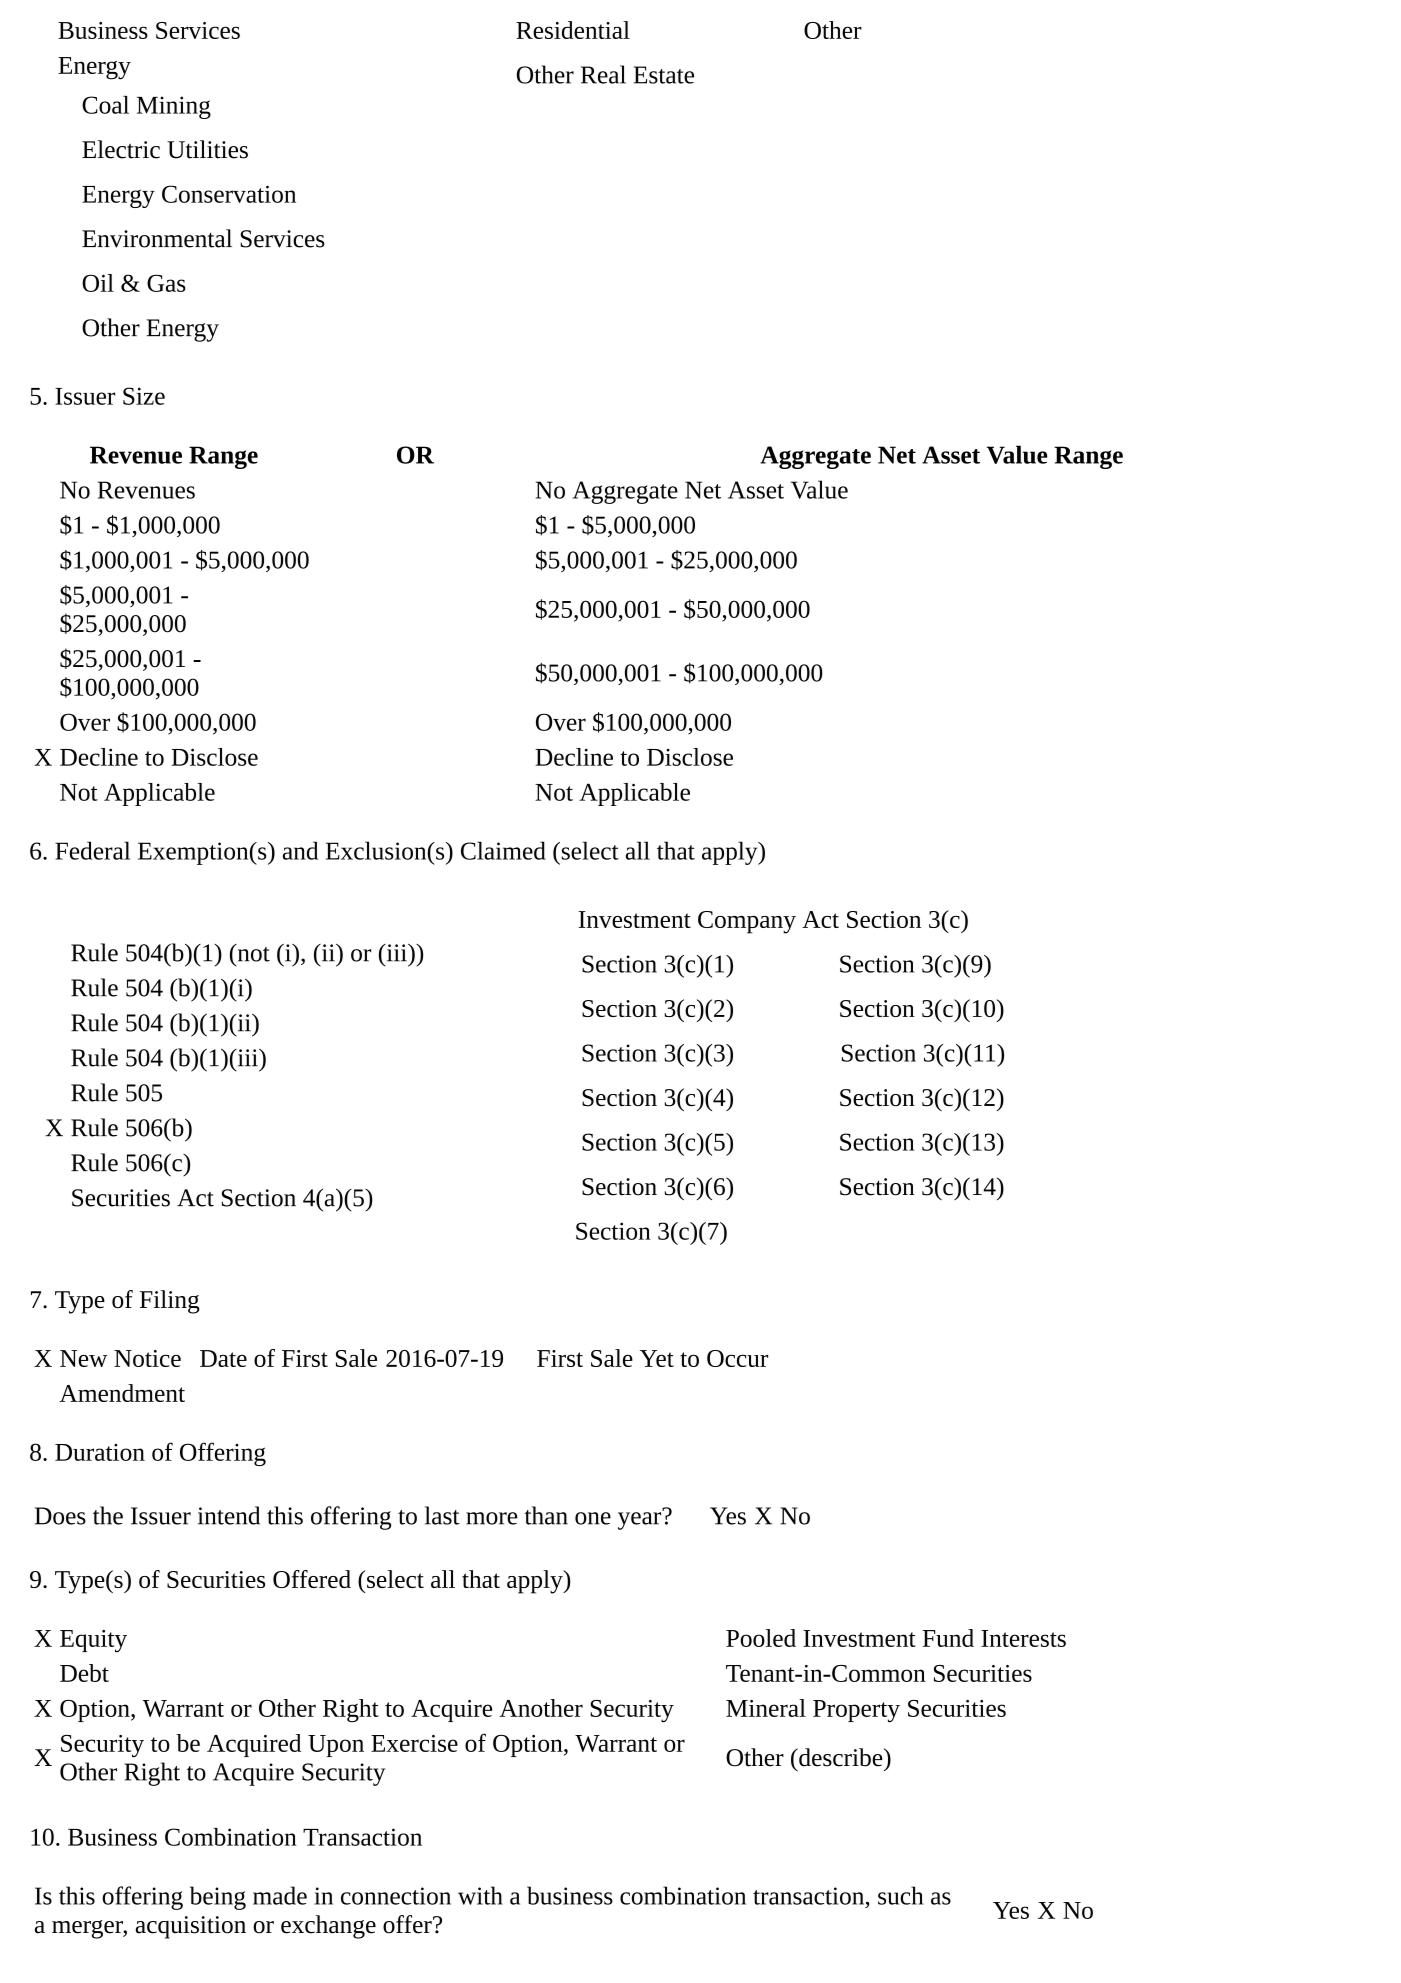 This screenshot has height=1983, width=1401. I want to click on such, so click(900, 1895).
